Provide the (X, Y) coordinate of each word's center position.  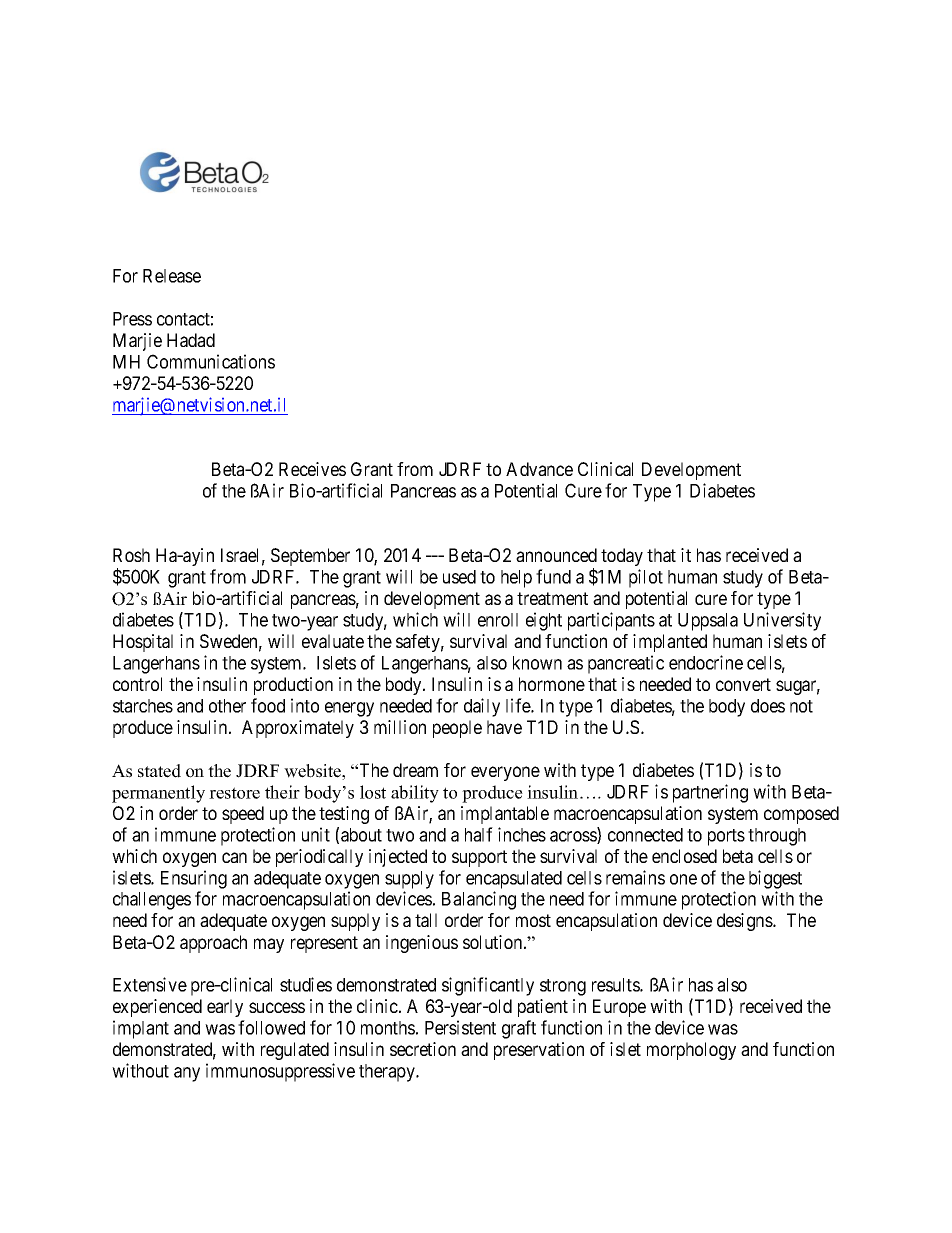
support (479, 858)
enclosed (684, 856)
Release (172, 276)
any (187, 1074)
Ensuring (194, 879)
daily (482, 707)
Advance (539, 469)
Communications (211, 361)
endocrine (706, 662)
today (622, 557)
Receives (312, 469)
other (227, 706)
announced (556, 555)
